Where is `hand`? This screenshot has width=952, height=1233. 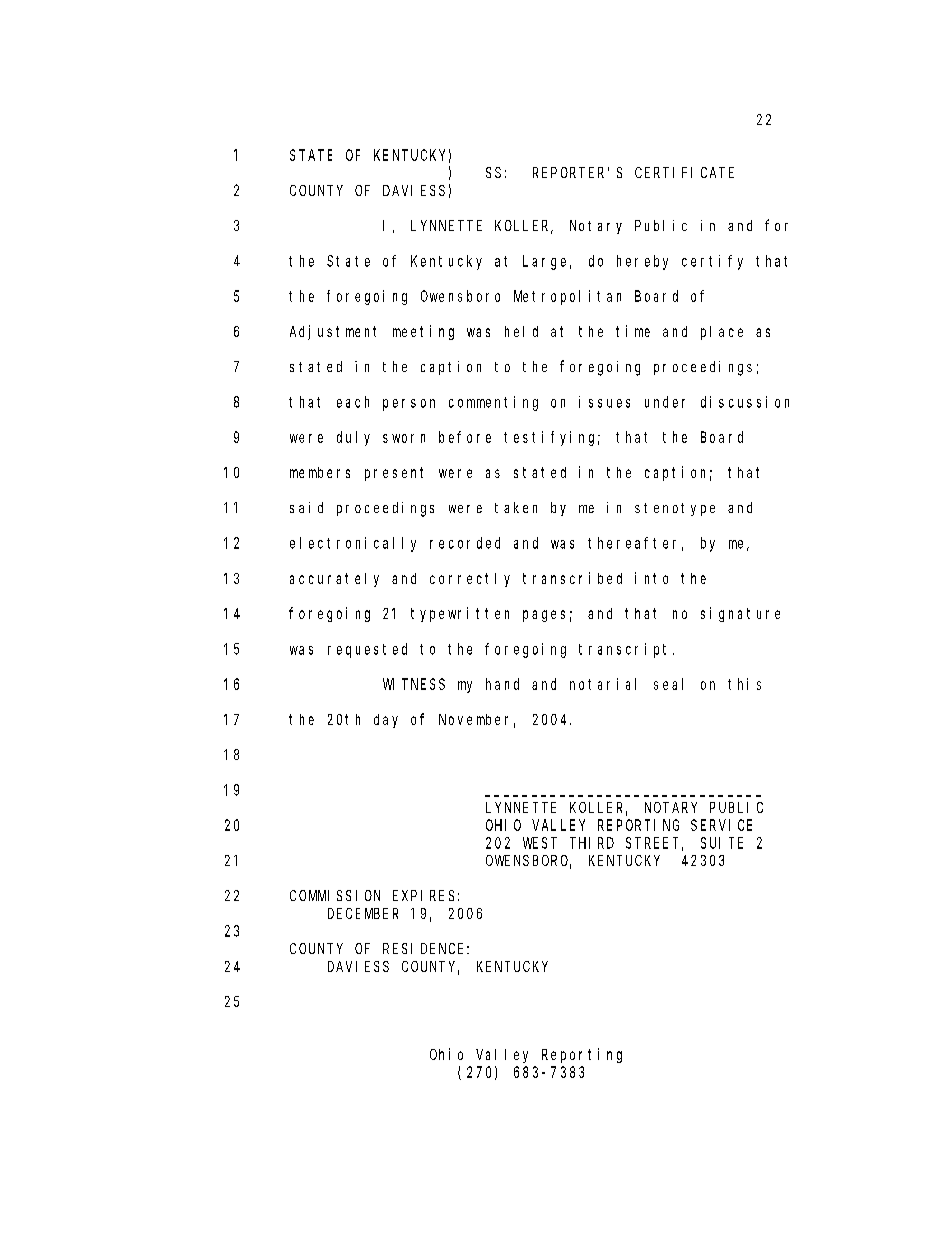 hand is located at coordinates (502, 684).
